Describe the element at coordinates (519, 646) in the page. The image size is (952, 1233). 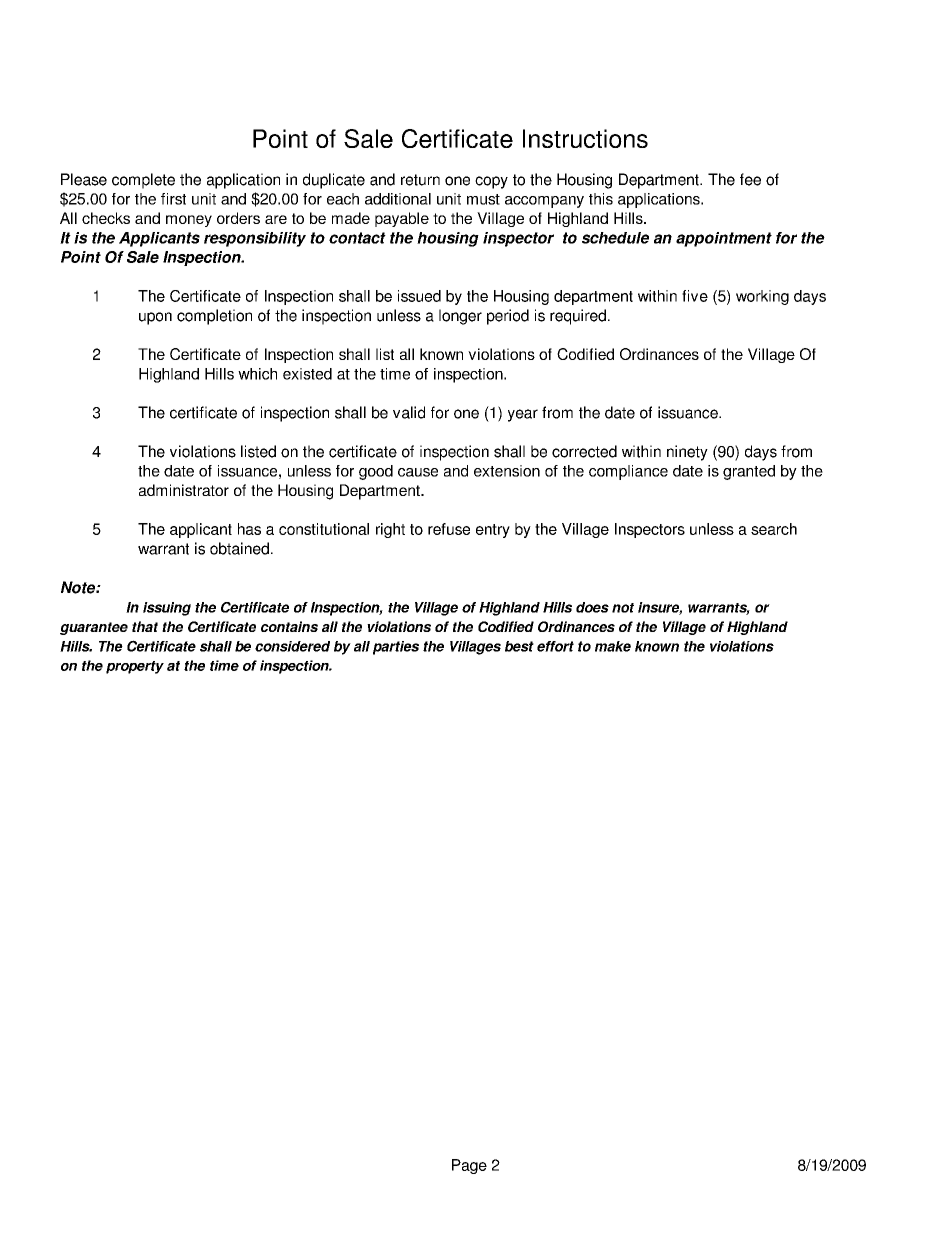
I see `best` at that location.
